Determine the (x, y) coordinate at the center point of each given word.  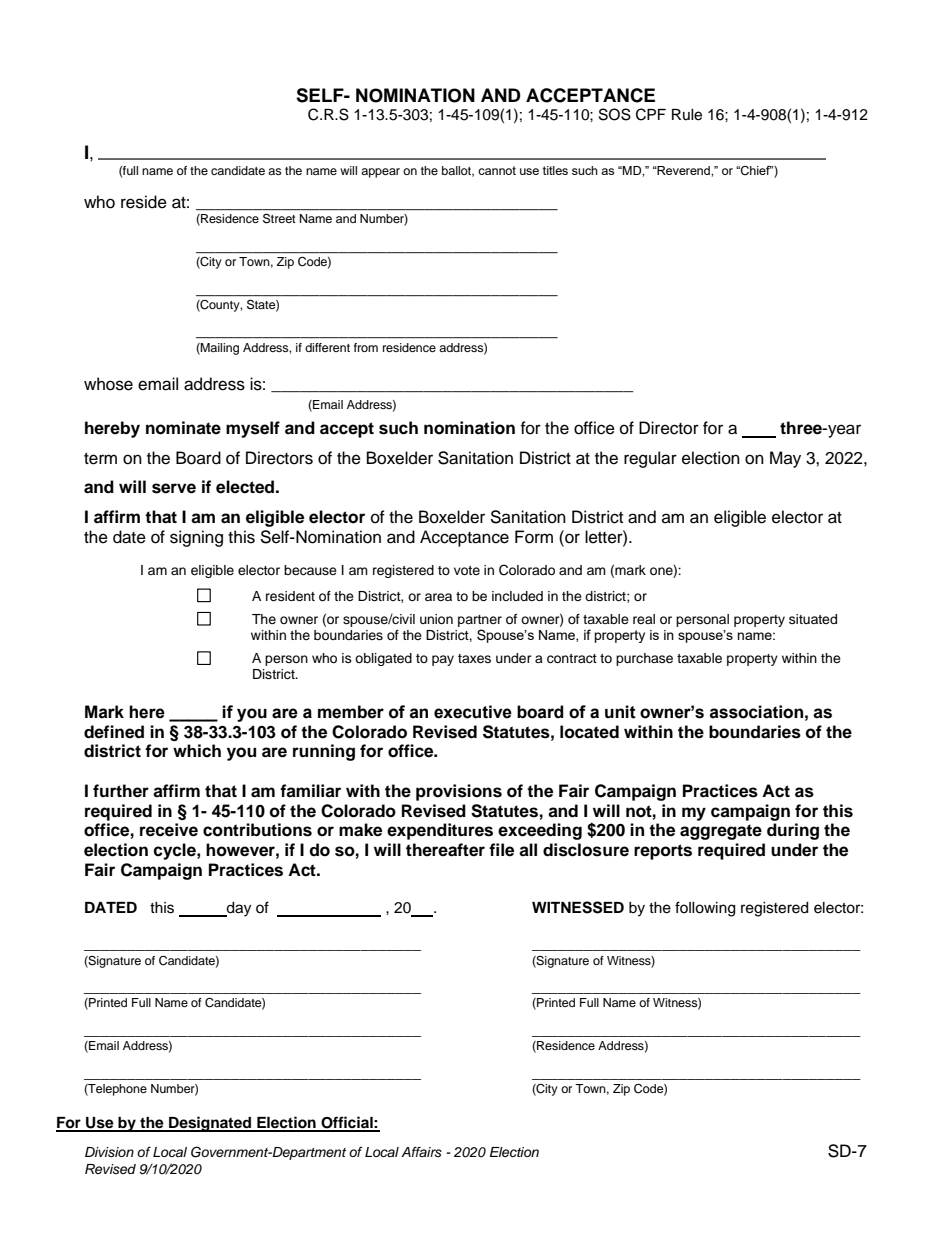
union (436, 619)
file (501, 850)
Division (109, 1152)
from (366, 347)
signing (196, 538)
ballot (457, 171)
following (705, 909)
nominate (183, 428)
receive (169, 830)
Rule (687, 115)
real (644, 619)
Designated (210, 1124)
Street (279, 218)
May (785, 459)
